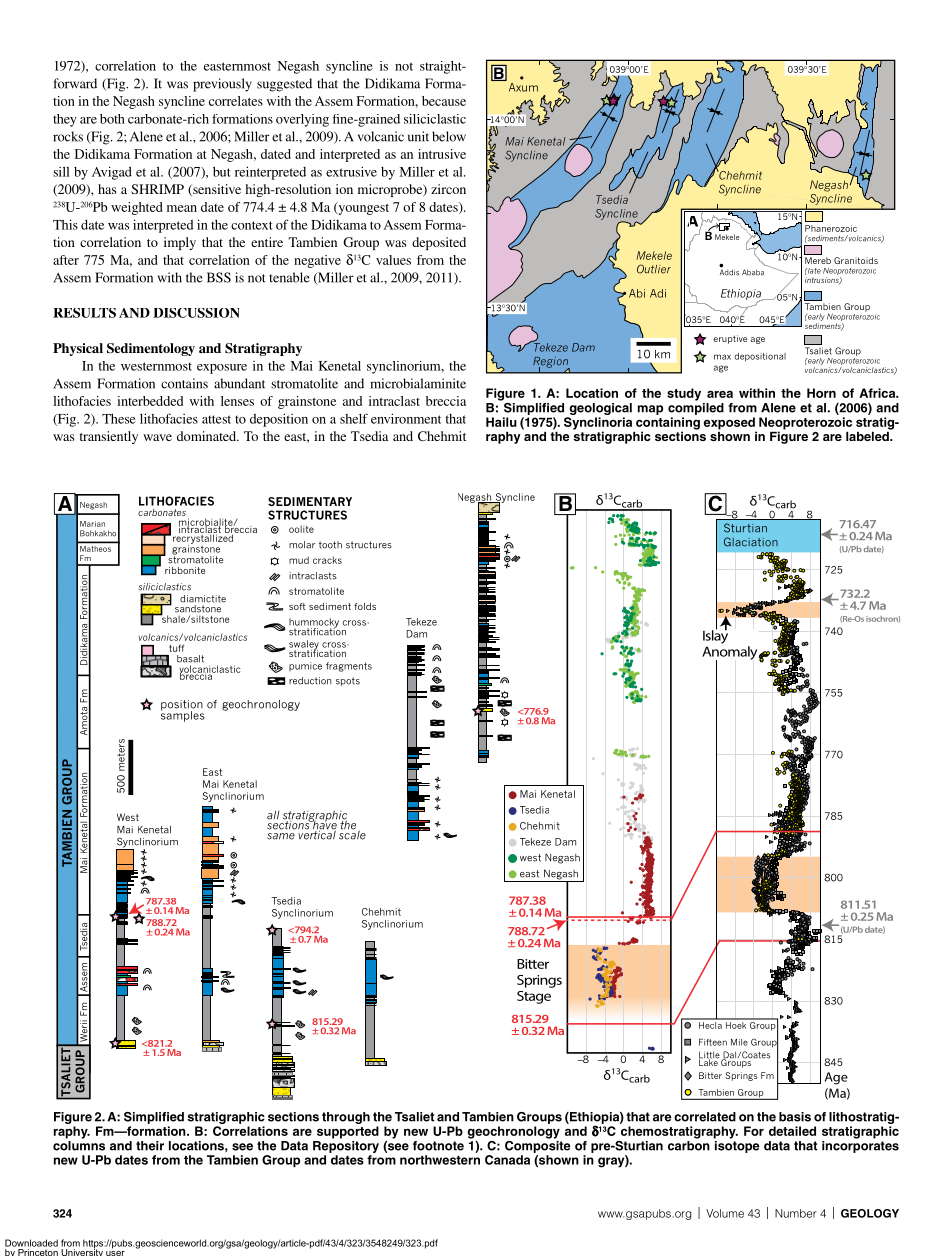 This page has width=952, height=1256. What do you see at coordinates (79, 1144) in the page?
I see `columns` at bounding box center [79, 1144].
